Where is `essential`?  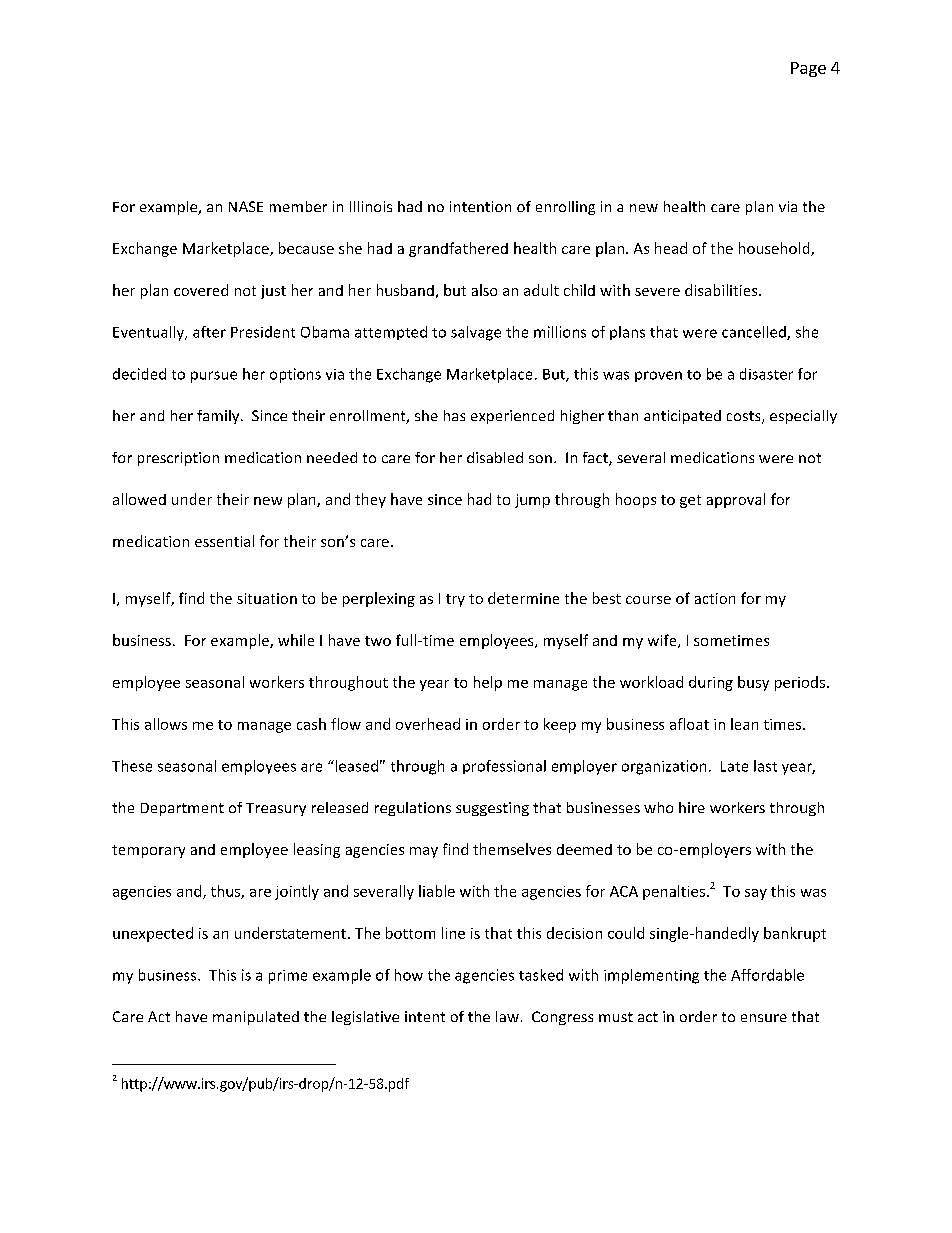
essential is located at coordinates (224, 541).
